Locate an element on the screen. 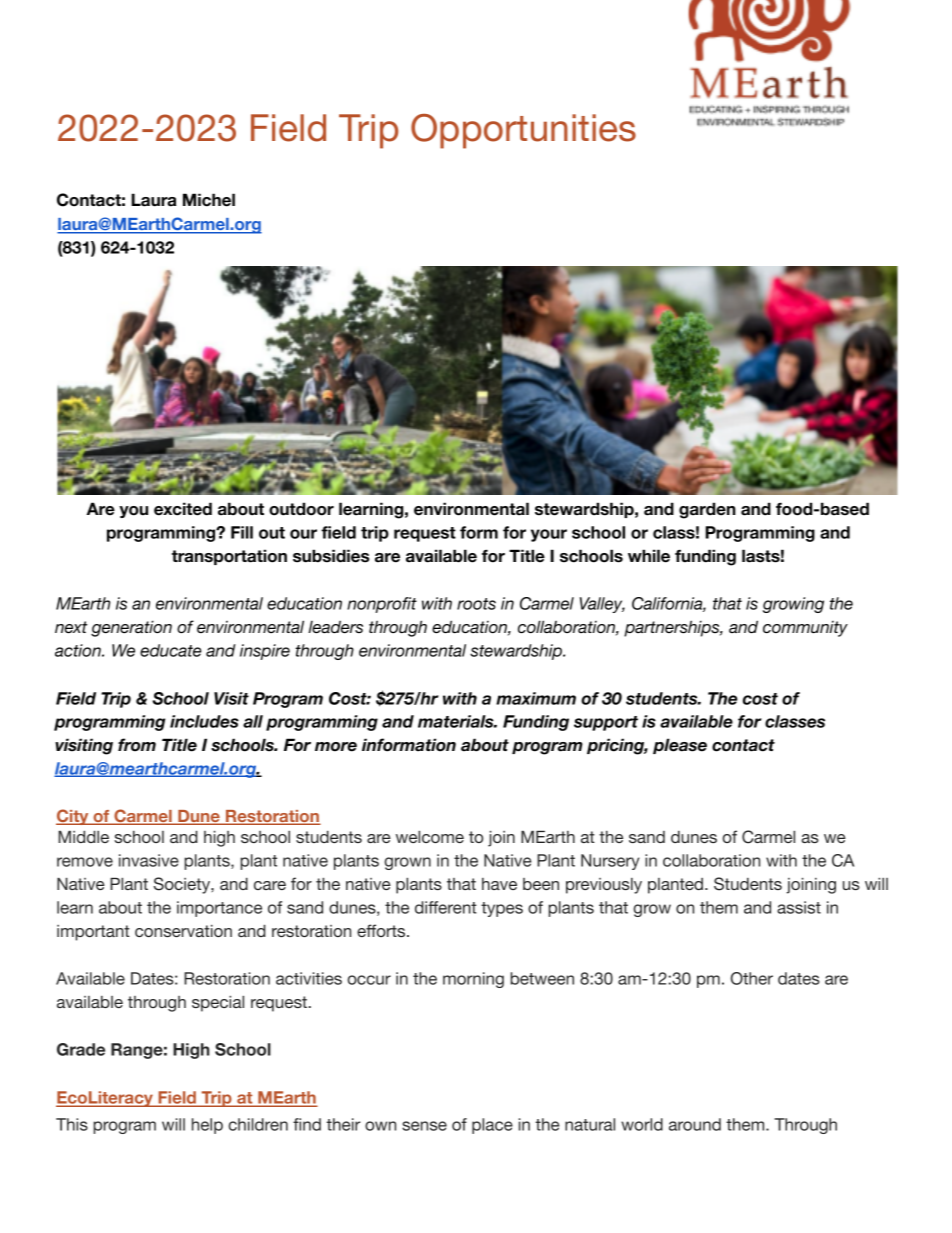  excited is located at coordinates (183, 509).
